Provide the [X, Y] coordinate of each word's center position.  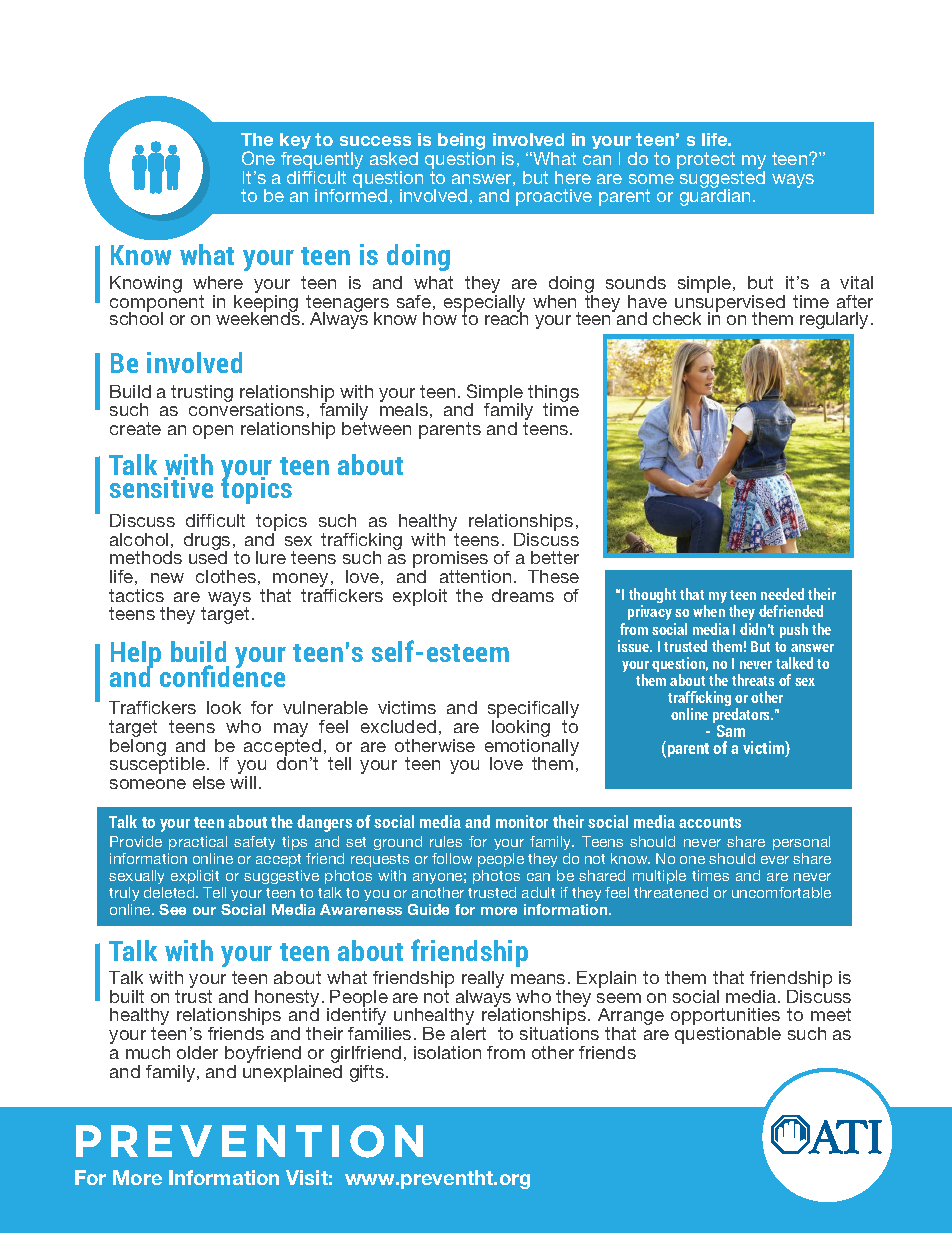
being [461, 143]
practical [198, 843]
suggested [721, 179]
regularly [834, 320]
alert [468, 1033]
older [197, 1052]
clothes [226, 576]
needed [782, 594]
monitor [522, 821]
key [295, 143]
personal [801, 843]
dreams [523, 595]
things [553, 394]
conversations [246, 408]
